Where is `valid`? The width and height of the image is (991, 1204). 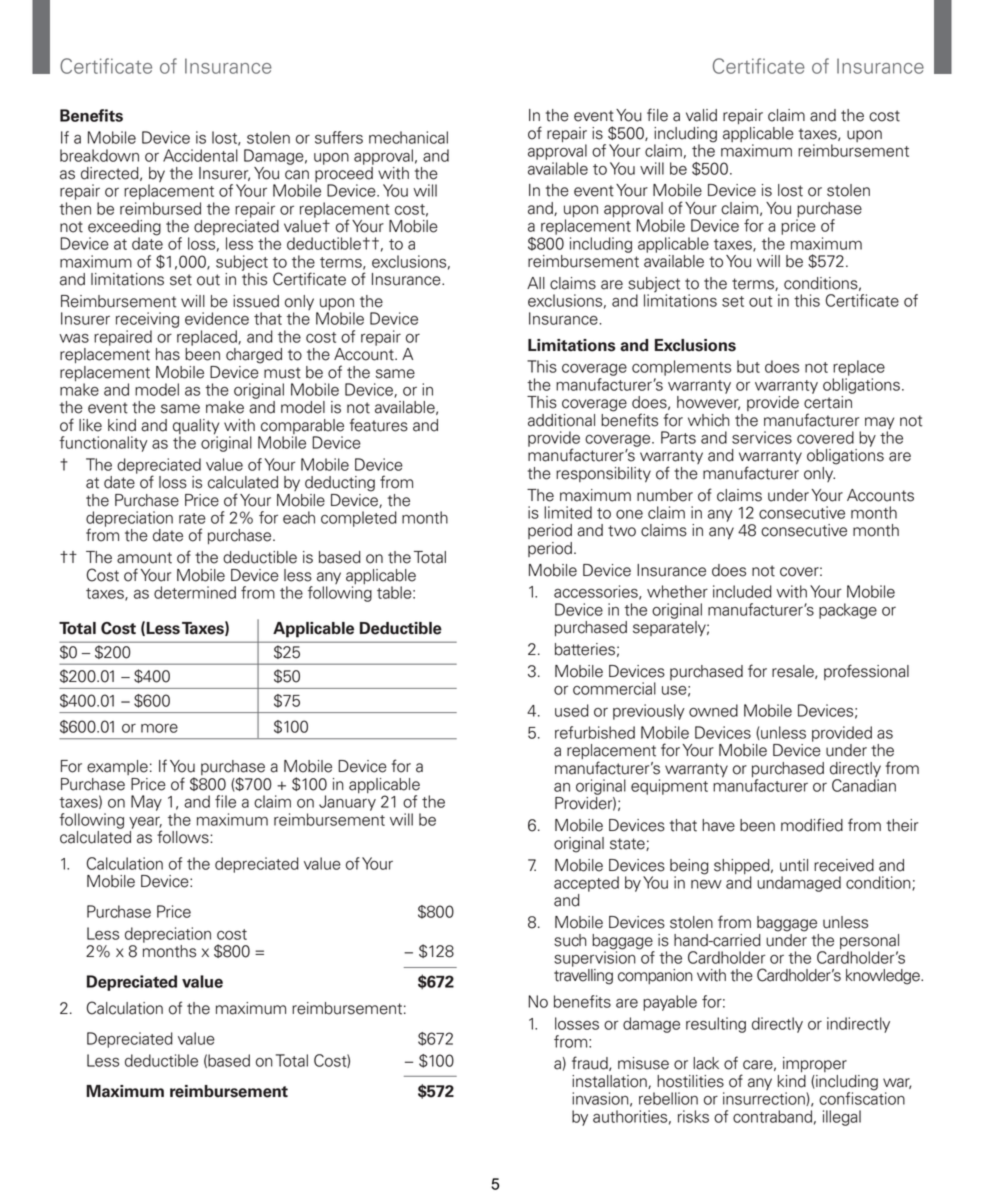
valid is located at coordinates (701, 115).
